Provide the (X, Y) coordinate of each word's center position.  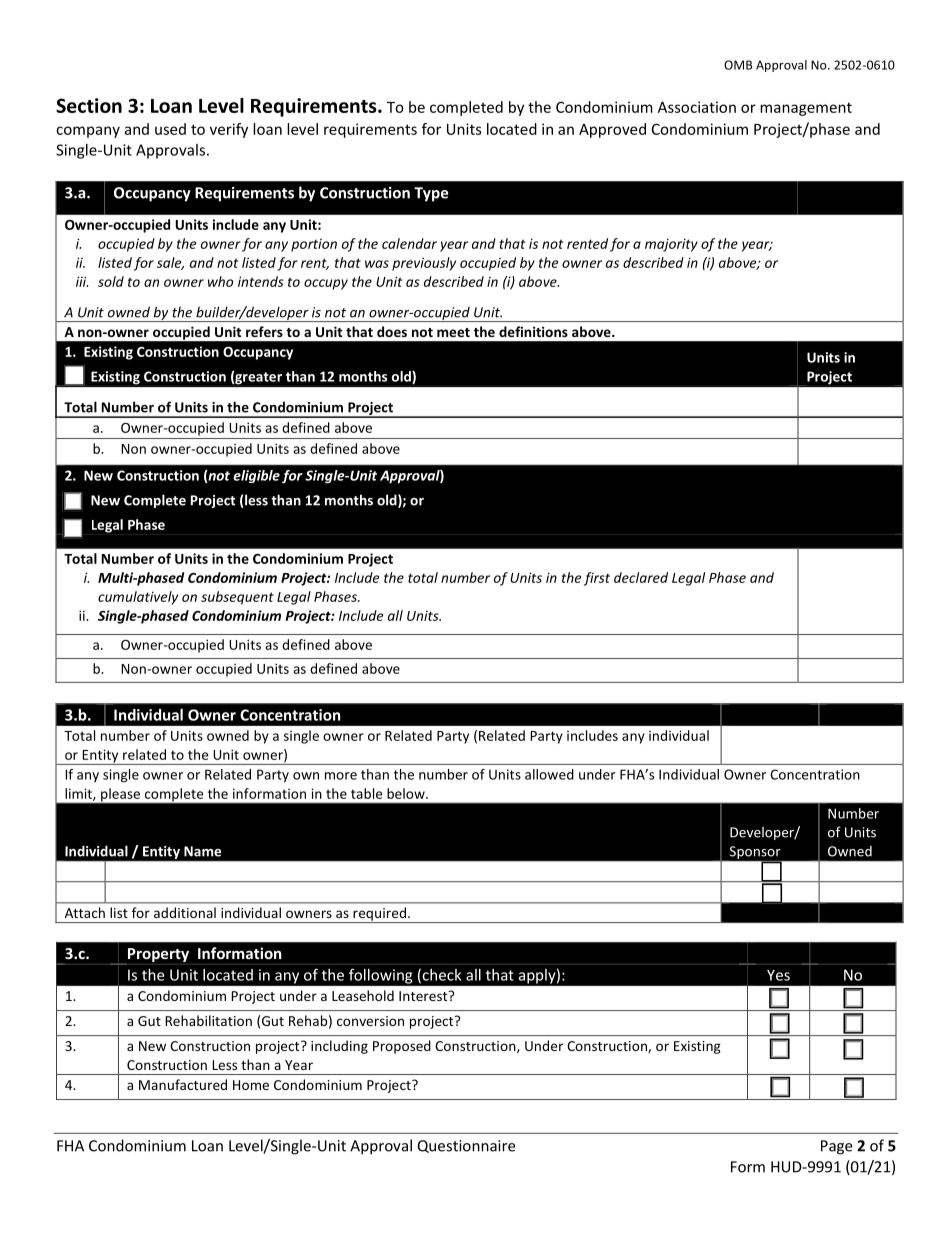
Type (431, 194)
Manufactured (183, 1084)
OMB (738, 65)
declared (641, 577)
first (597, 579)
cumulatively (138, 598)
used (170, 129)
